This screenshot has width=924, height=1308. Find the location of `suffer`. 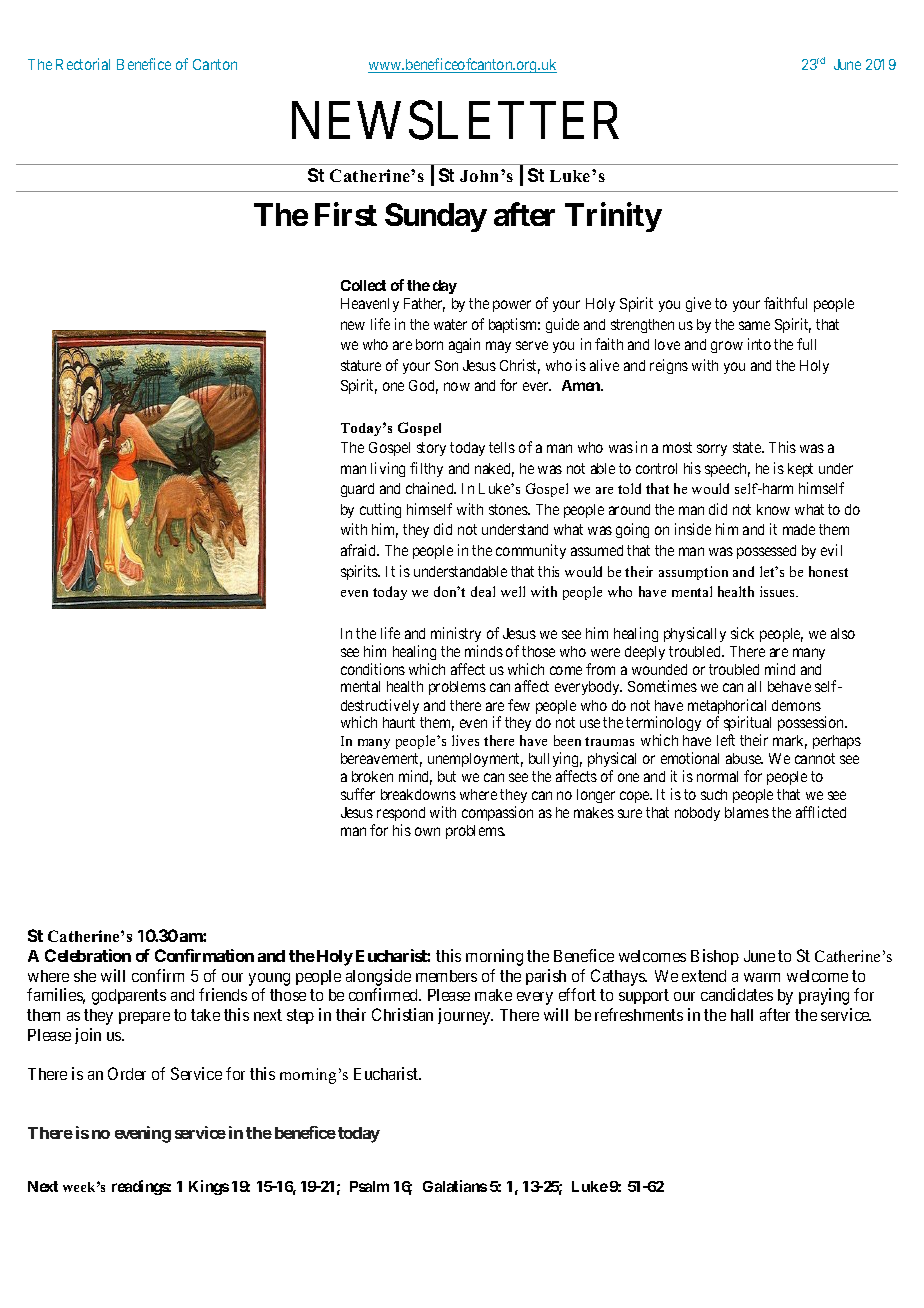

suffer is located at coordinates (358, 794).
